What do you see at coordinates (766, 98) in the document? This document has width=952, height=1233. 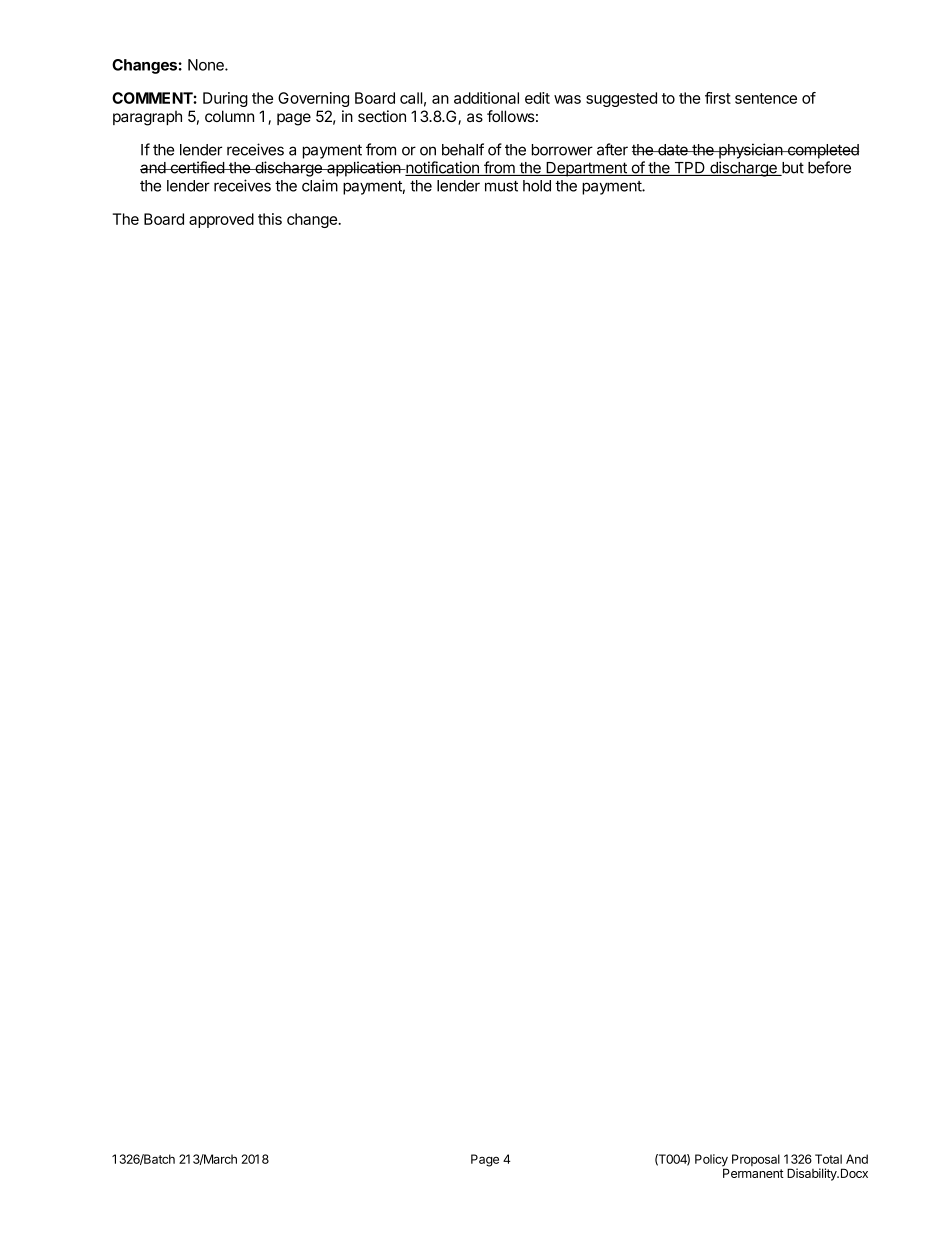 I see `sentence` at bounding box center [766, 98].
